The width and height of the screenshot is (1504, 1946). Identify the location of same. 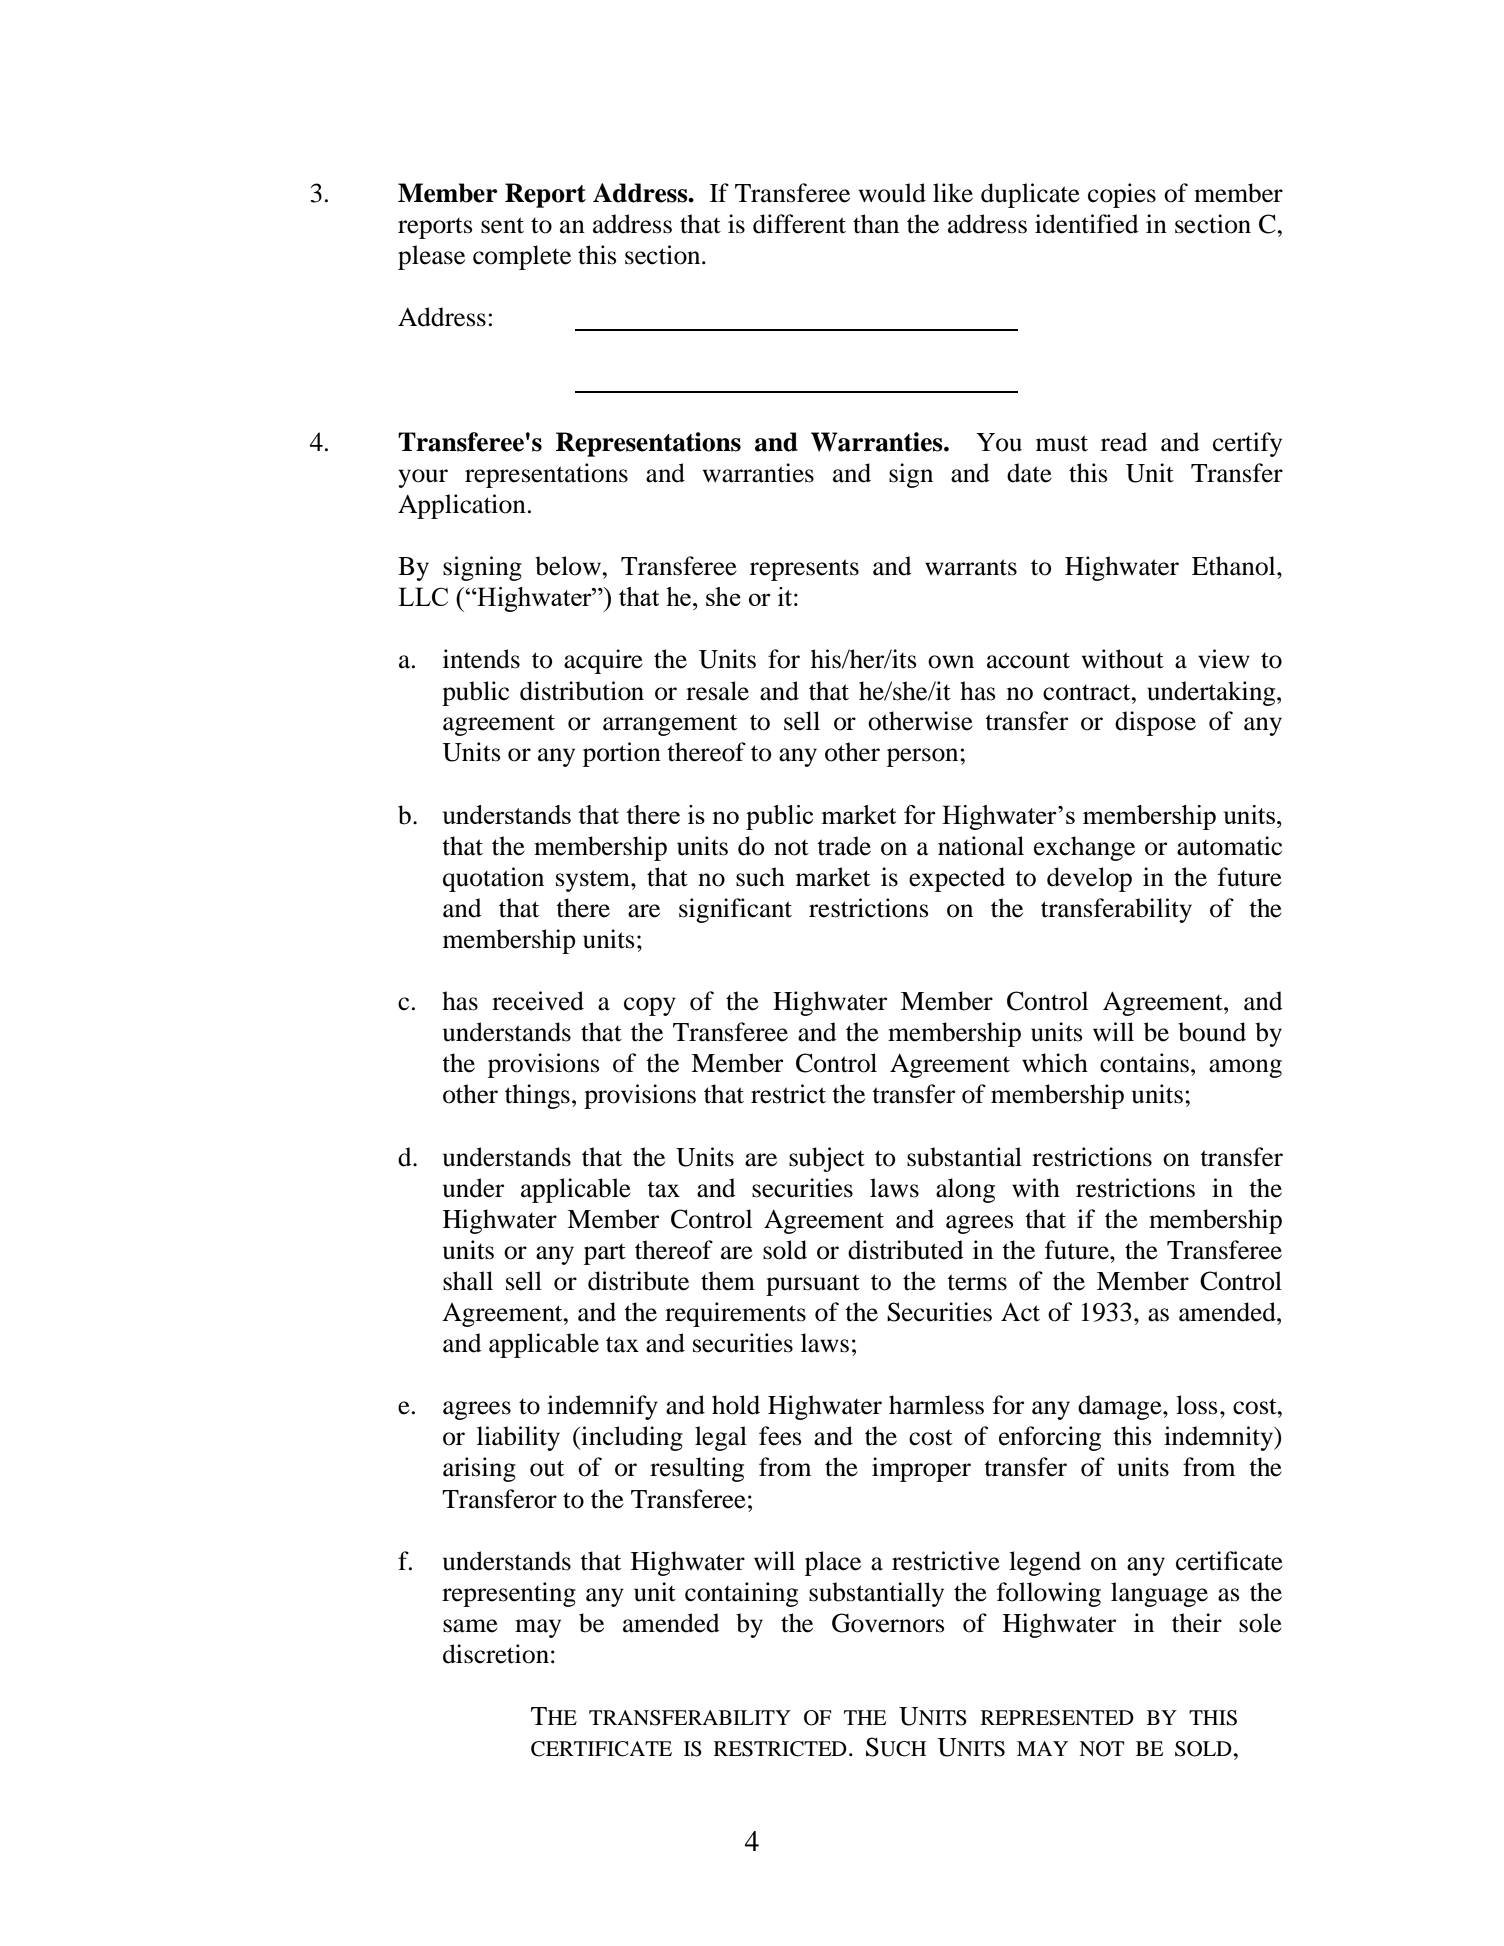
(470, 1626).
